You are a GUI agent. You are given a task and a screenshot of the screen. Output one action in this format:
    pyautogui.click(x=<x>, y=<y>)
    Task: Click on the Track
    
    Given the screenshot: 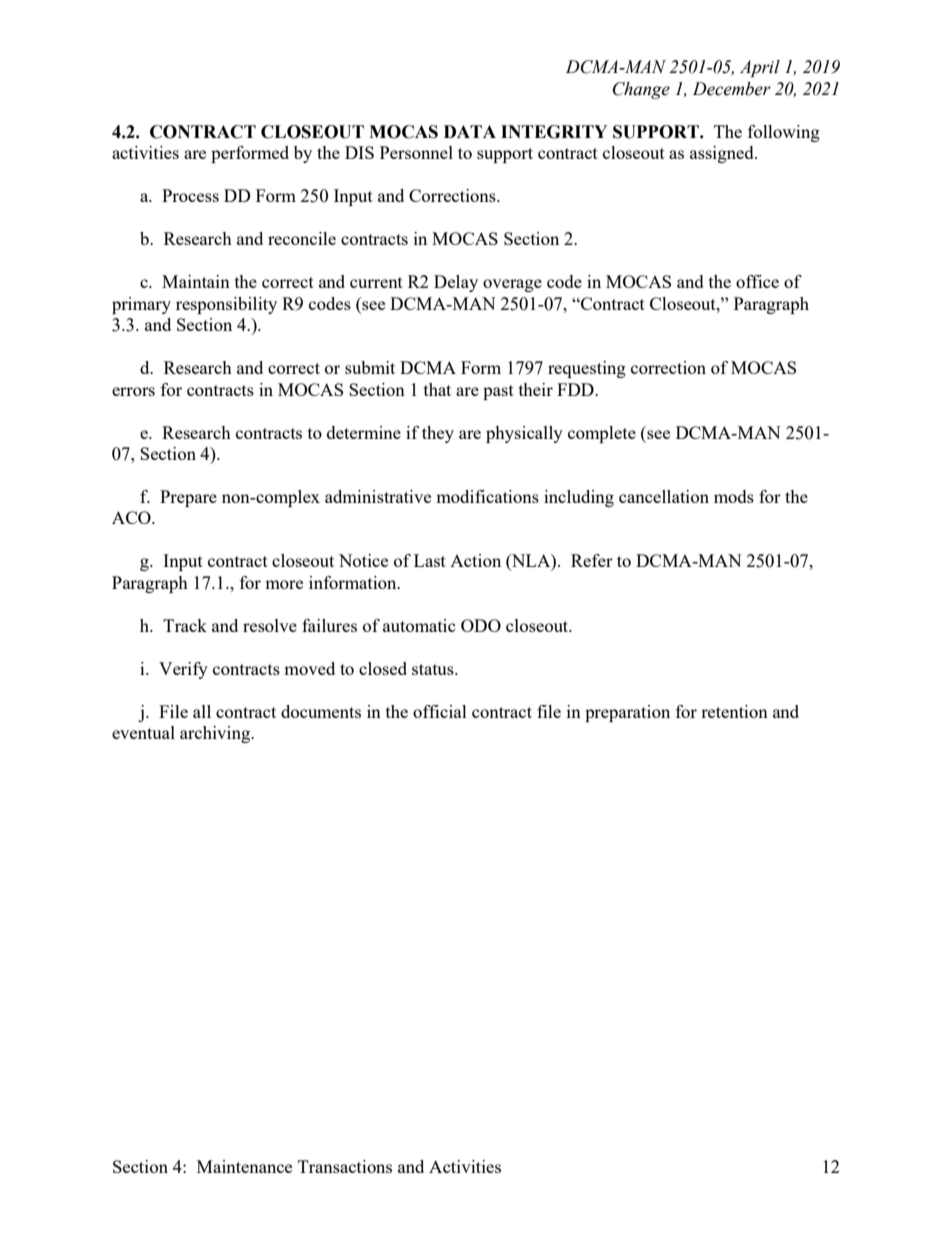 What is the action you would take?
    pyautogui.click(x=185, y=625)
